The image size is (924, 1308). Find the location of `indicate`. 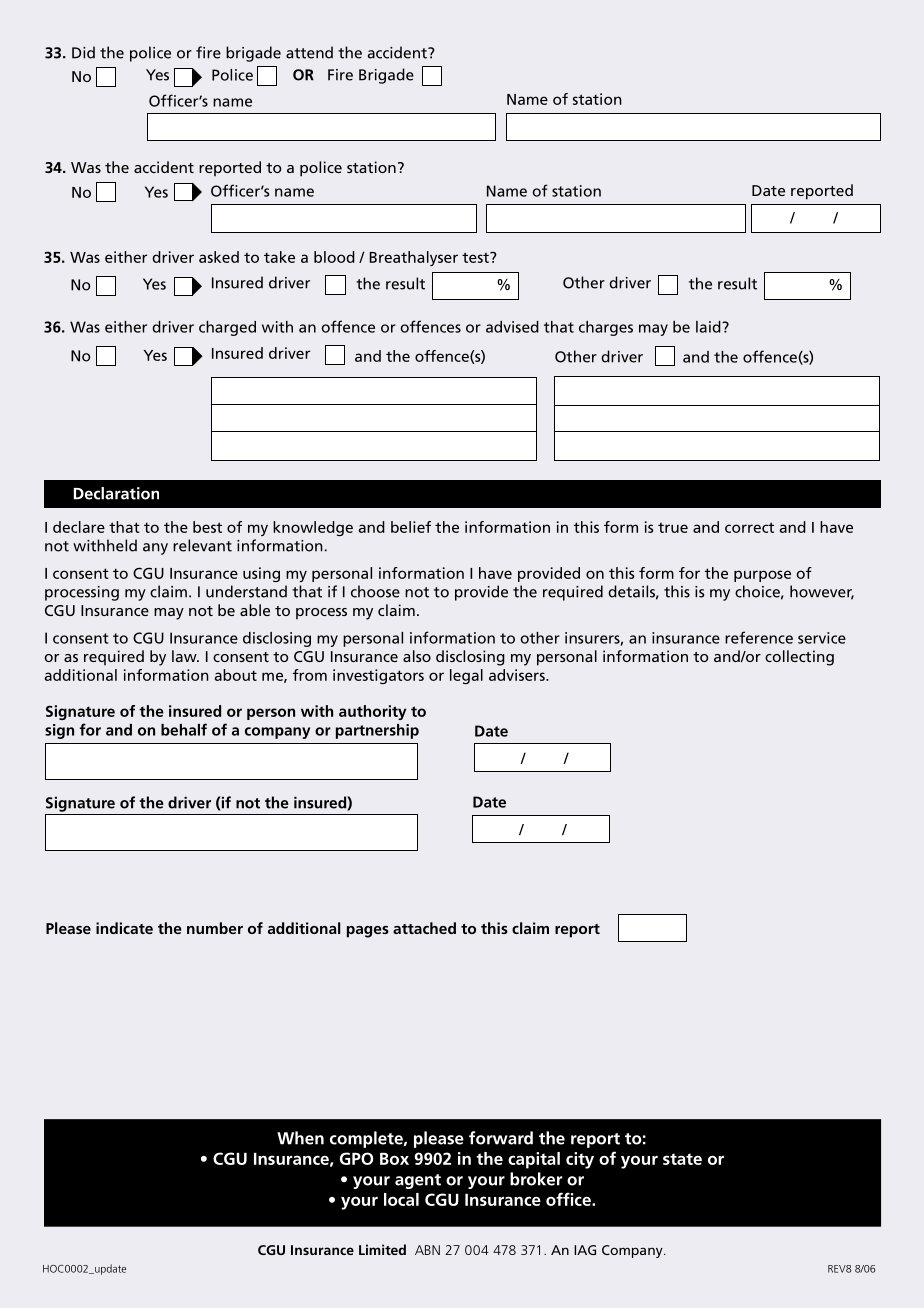

indicate is located at coordinates (124, 928).
